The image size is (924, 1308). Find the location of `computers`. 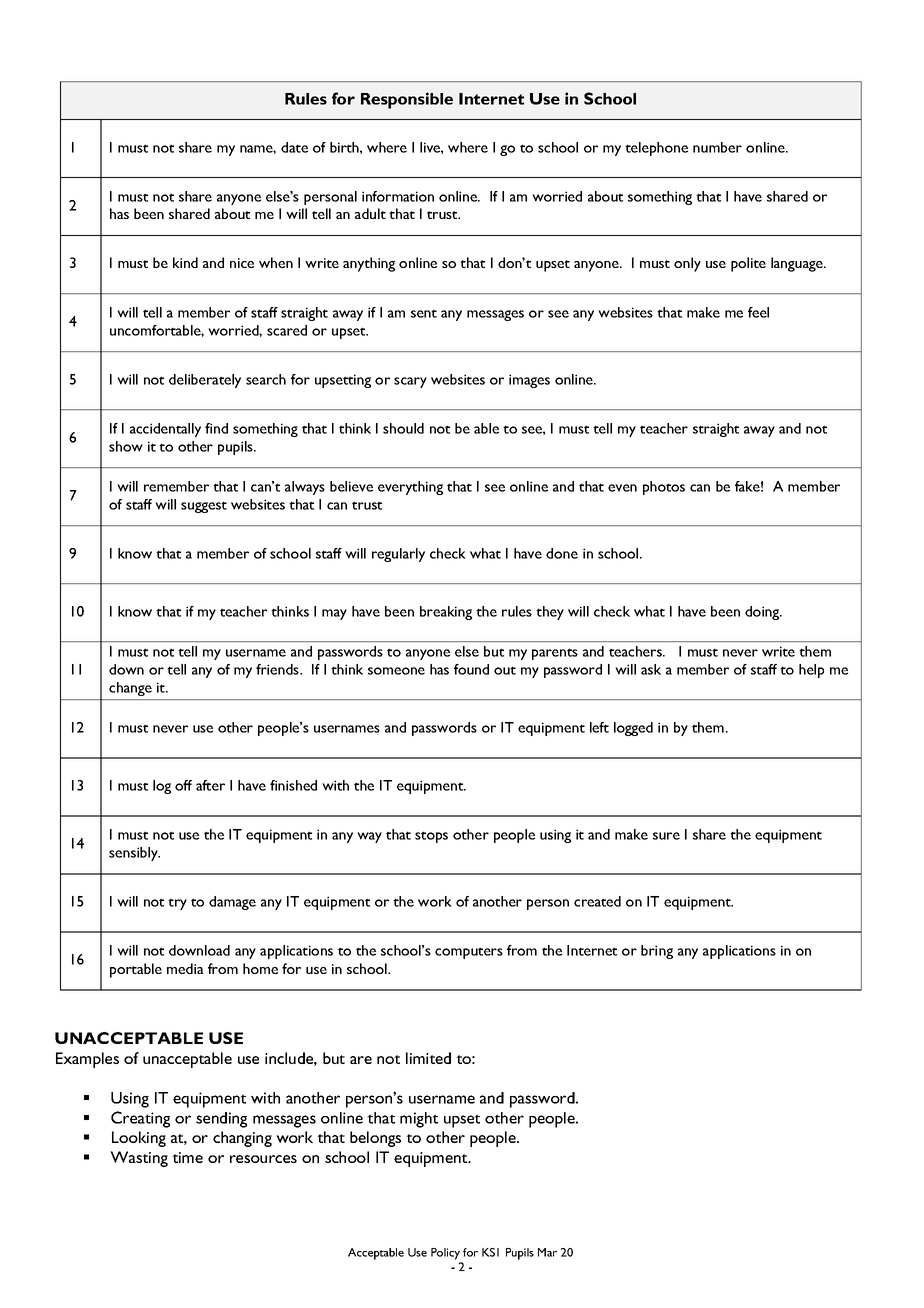

computers is located at coordinates (469, 953).
